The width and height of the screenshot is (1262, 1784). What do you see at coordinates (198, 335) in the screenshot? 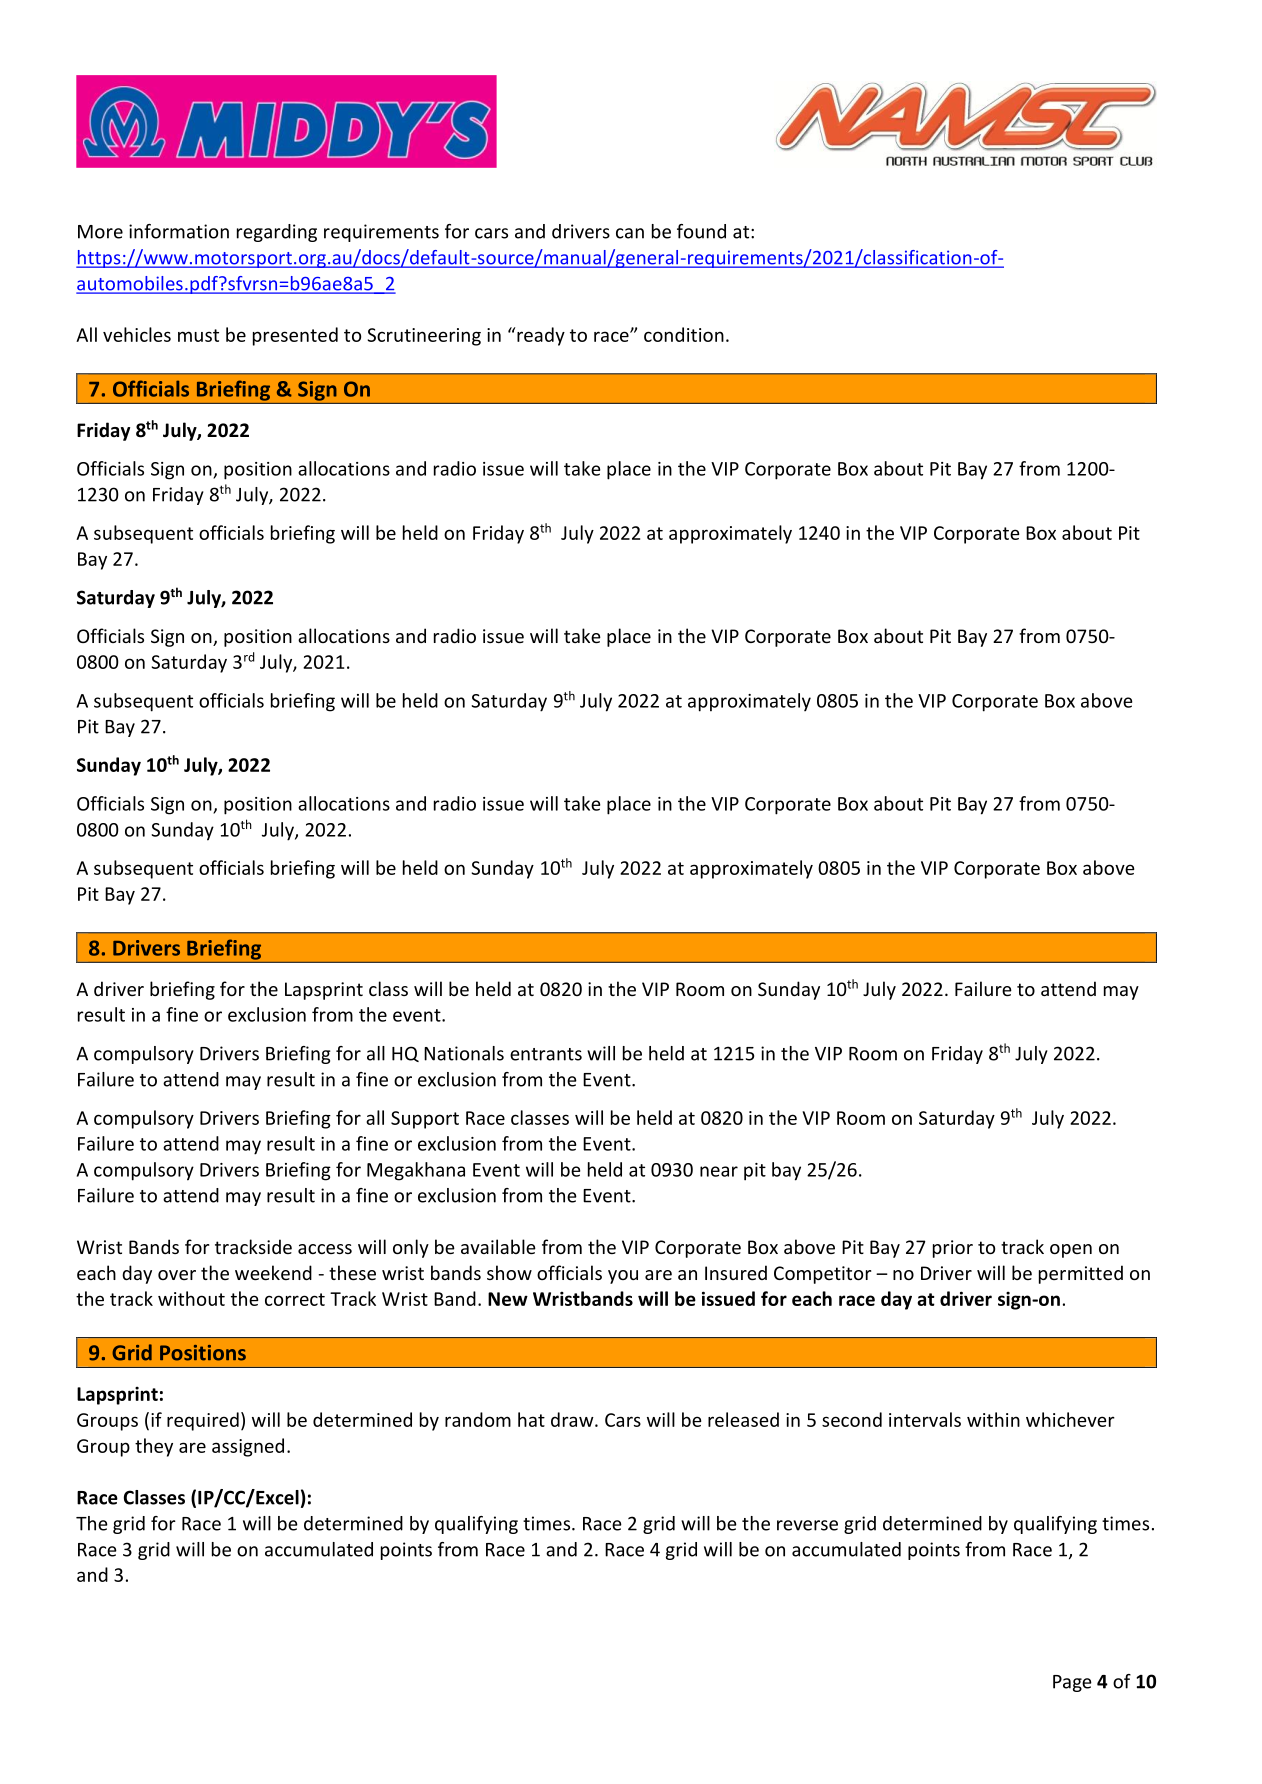
I see `must` at bounding box center [198, 335].
